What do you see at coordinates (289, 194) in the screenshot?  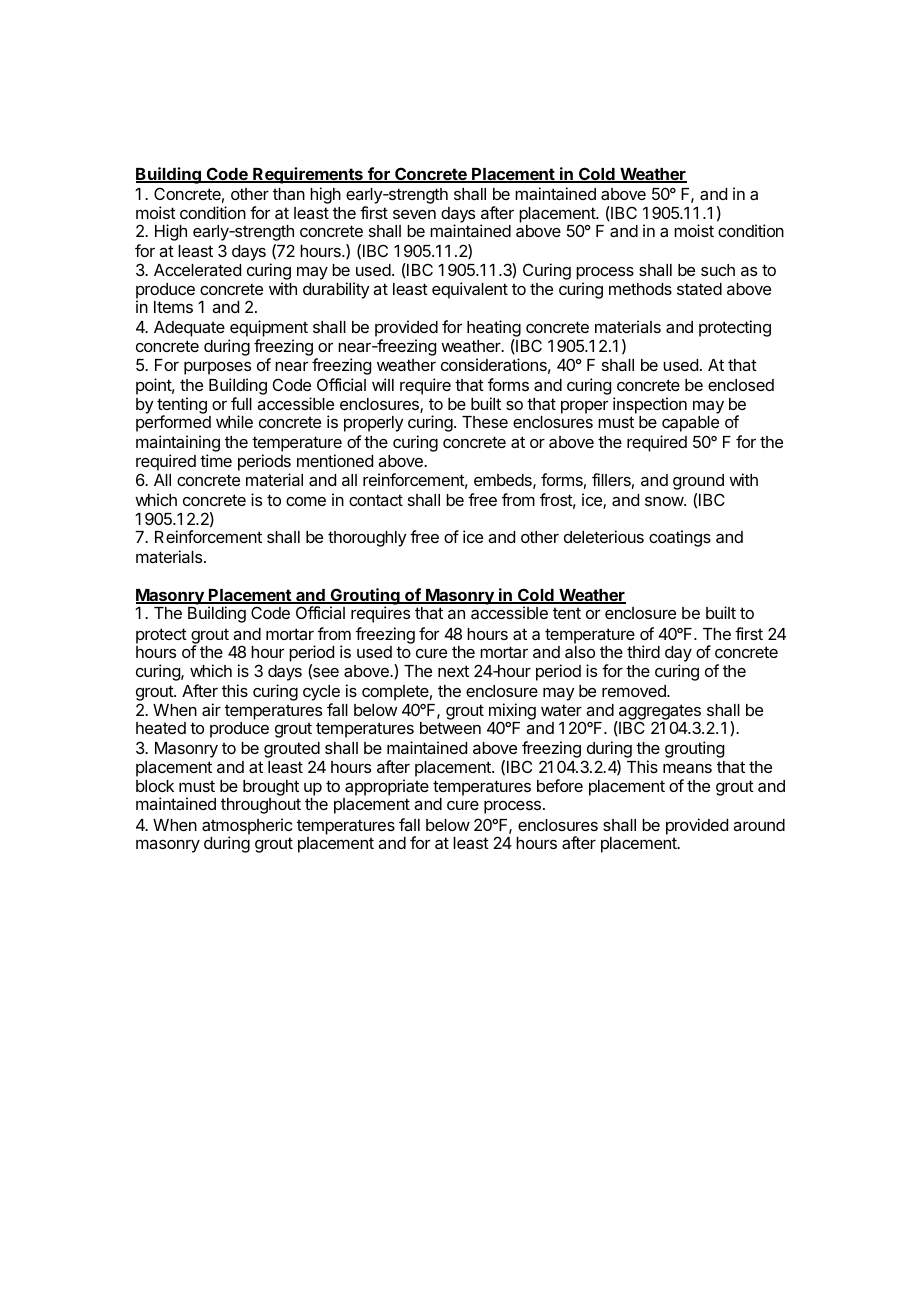 I see `than` at bounding box center [289, 194].
